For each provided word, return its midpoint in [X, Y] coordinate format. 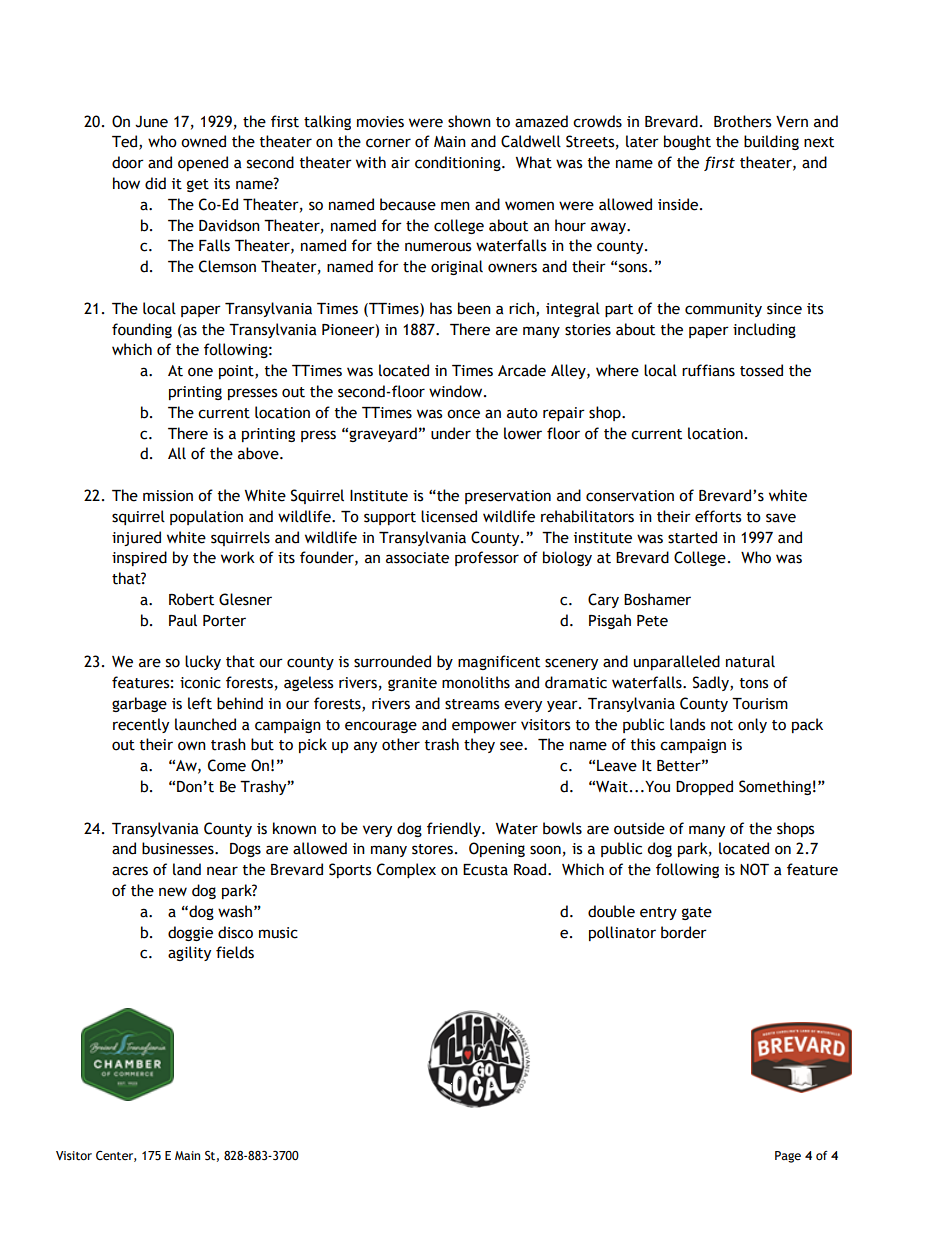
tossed [761, 370]
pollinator [622, 933]
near [222, 871]
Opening [497, 849]
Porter [224, 621]
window [457, 391]
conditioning [459, 163]
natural [750, 661]
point [237, 372]
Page [788, 1157]
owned [203, 141]
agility [189, 953]
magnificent [499, 662]
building [771, 142]
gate [697, 913]
